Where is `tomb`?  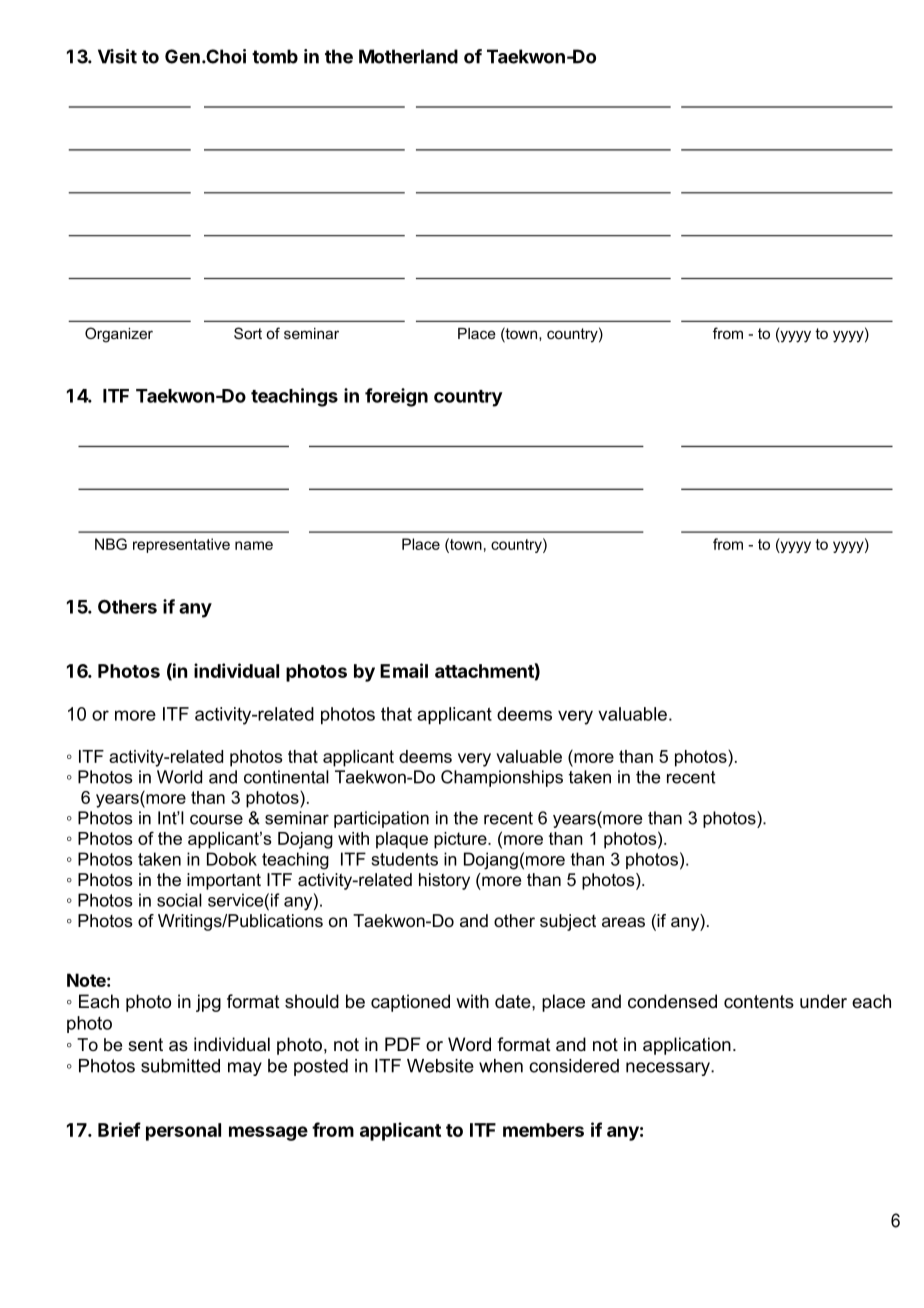 tomb is located at coordinates (275, 56).
